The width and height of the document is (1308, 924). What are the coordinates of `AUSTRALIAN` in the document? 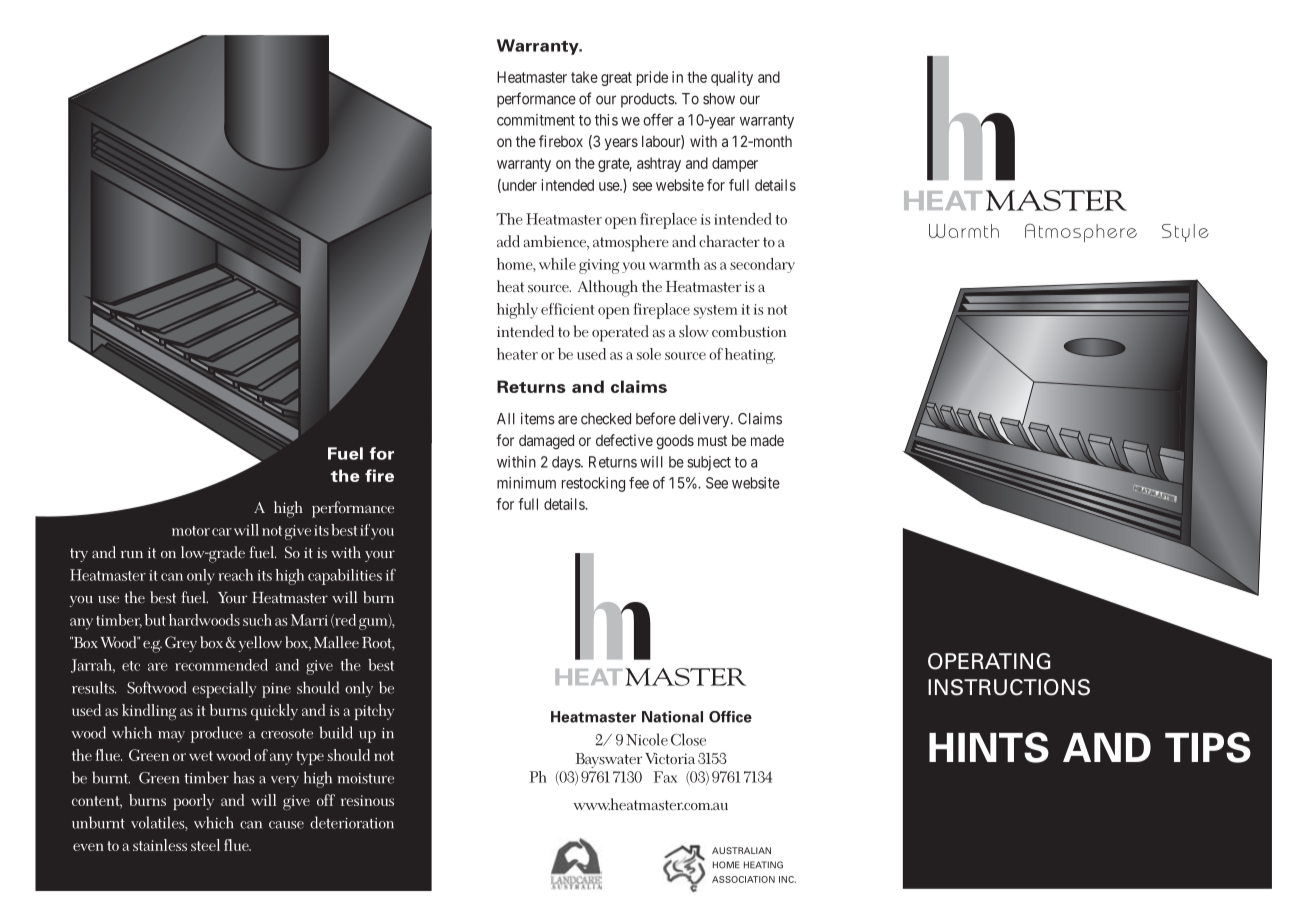 It's located at (741, 850).
